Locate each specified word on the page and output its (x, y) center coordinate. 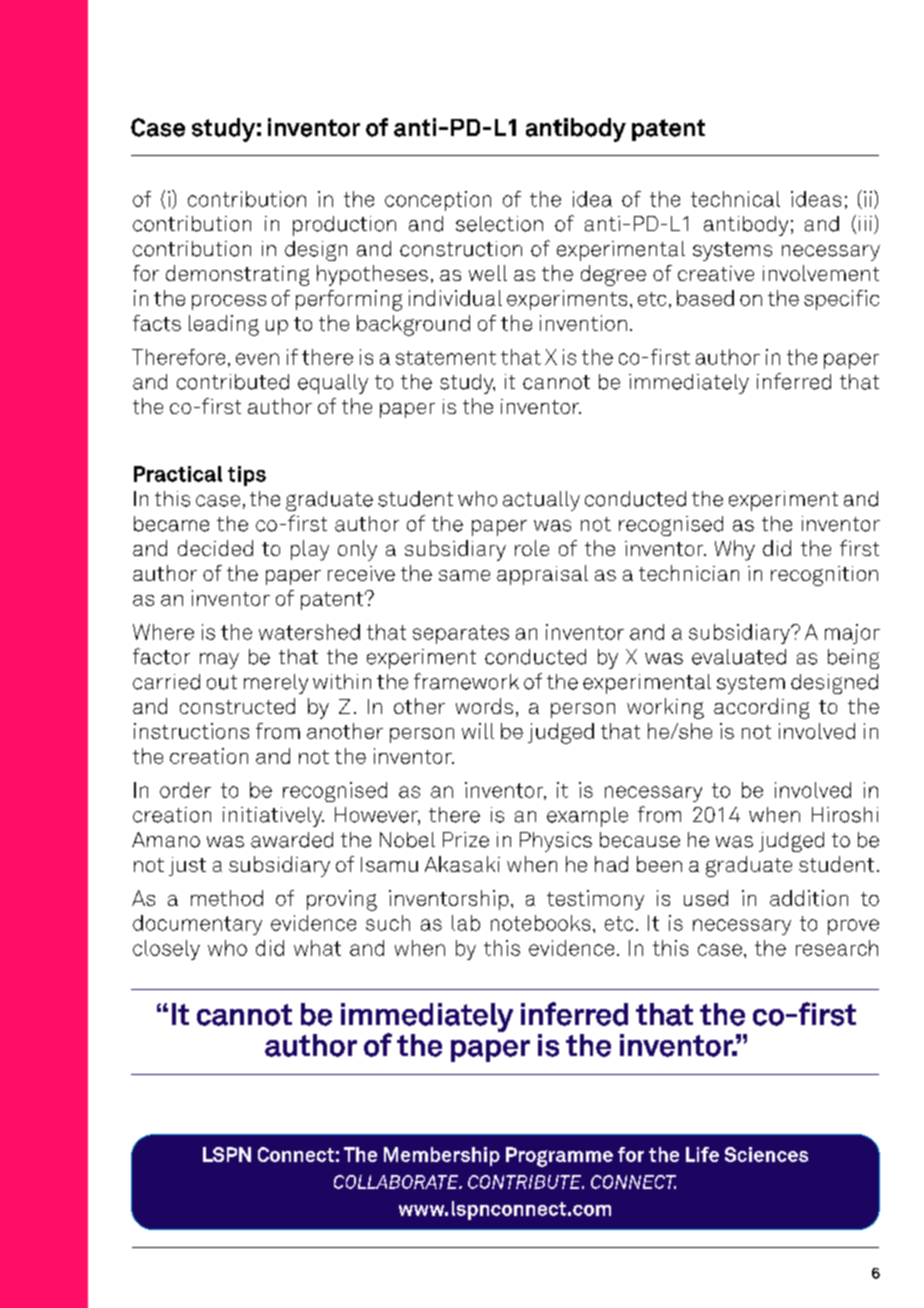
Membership (442, 1156)
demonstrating (237, 275)
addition (809, 898)
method (227, 898)
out (222, 682)
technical (735, 199)
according (761, 708)
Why (735, 550)
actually (541, 501)
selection (499, 224)
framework (466, 681)
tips (247, 476)
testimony (595, 900)
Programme (559, 1157)
